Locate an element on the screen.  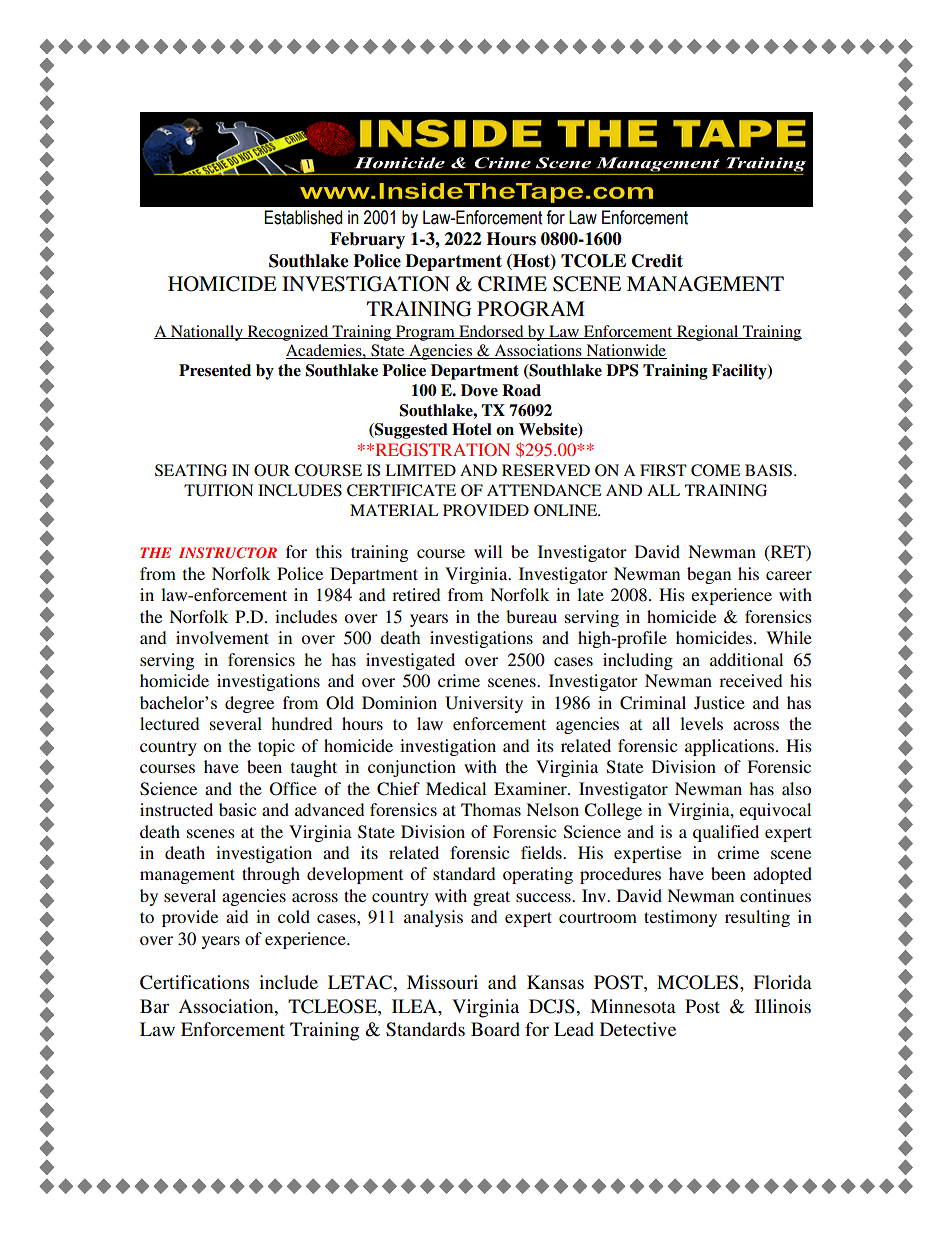
Illinois is located at coordinates (783, 1006).
